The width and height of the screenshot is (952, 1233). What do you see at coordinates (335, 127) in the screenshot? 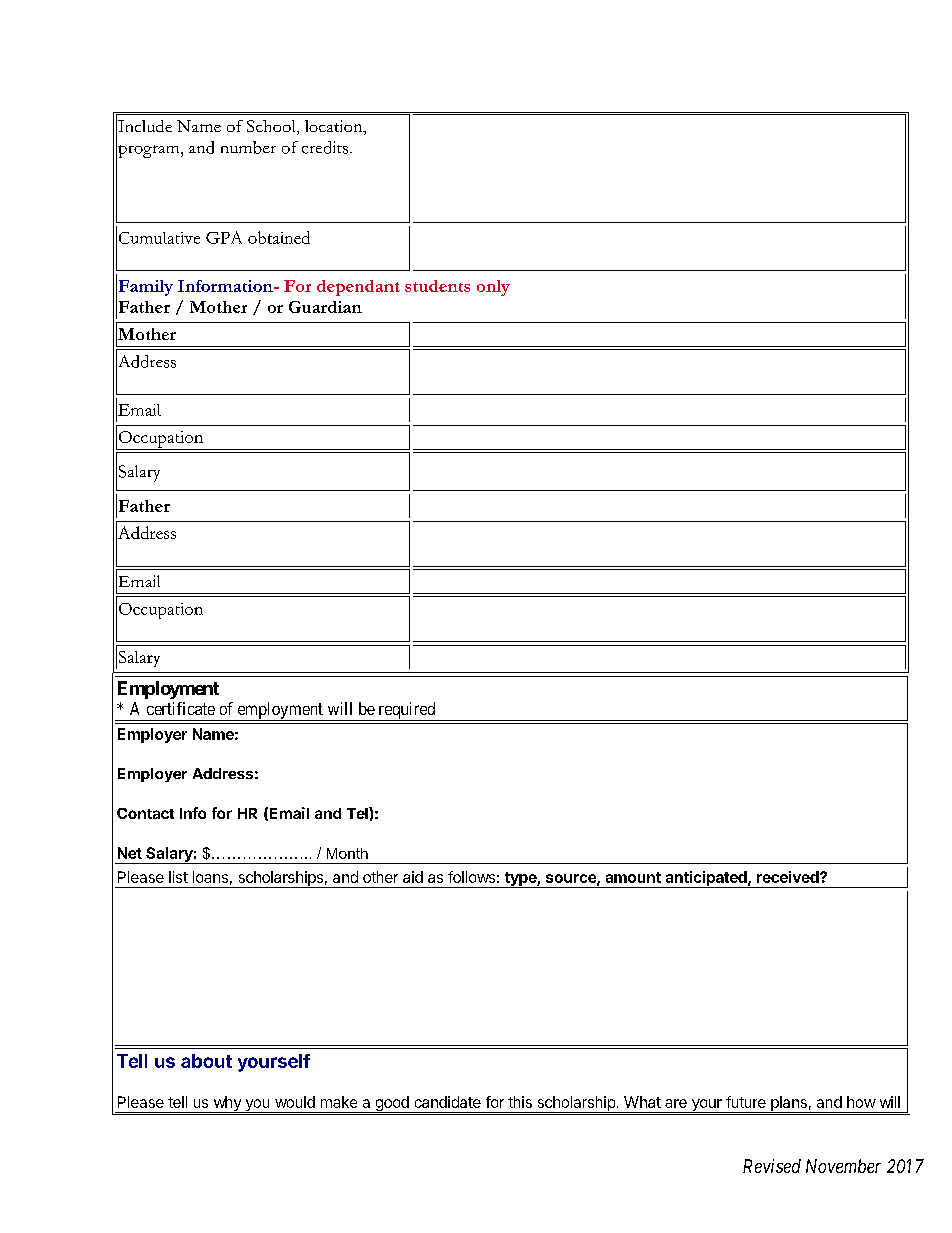
I see `location` at bounding box center [335, 127].
